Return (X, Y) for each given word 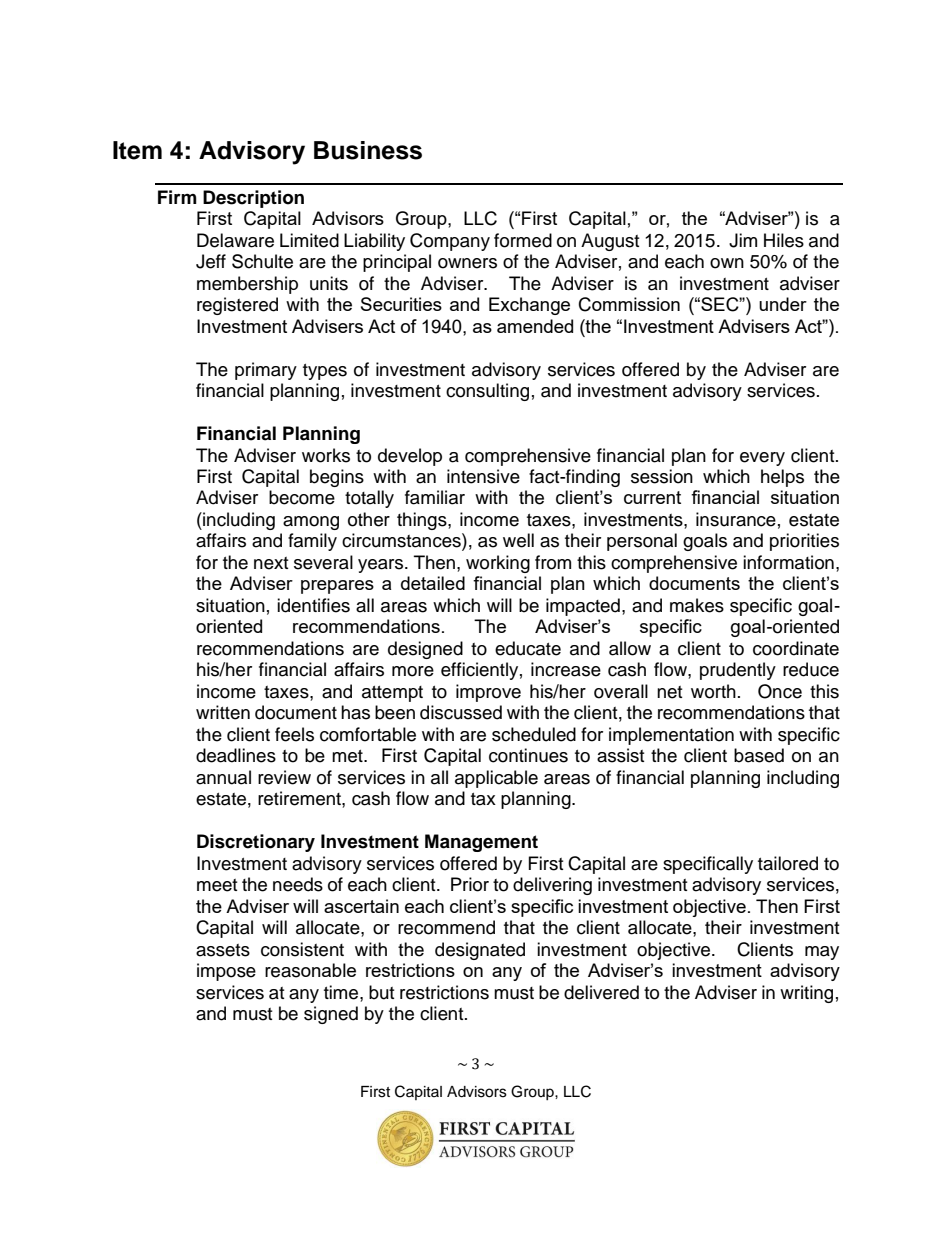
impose (226, 972)
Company (450, 242)
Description (253, 199)
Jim (743, 240)
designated (480, 951)
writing (806, 994)
